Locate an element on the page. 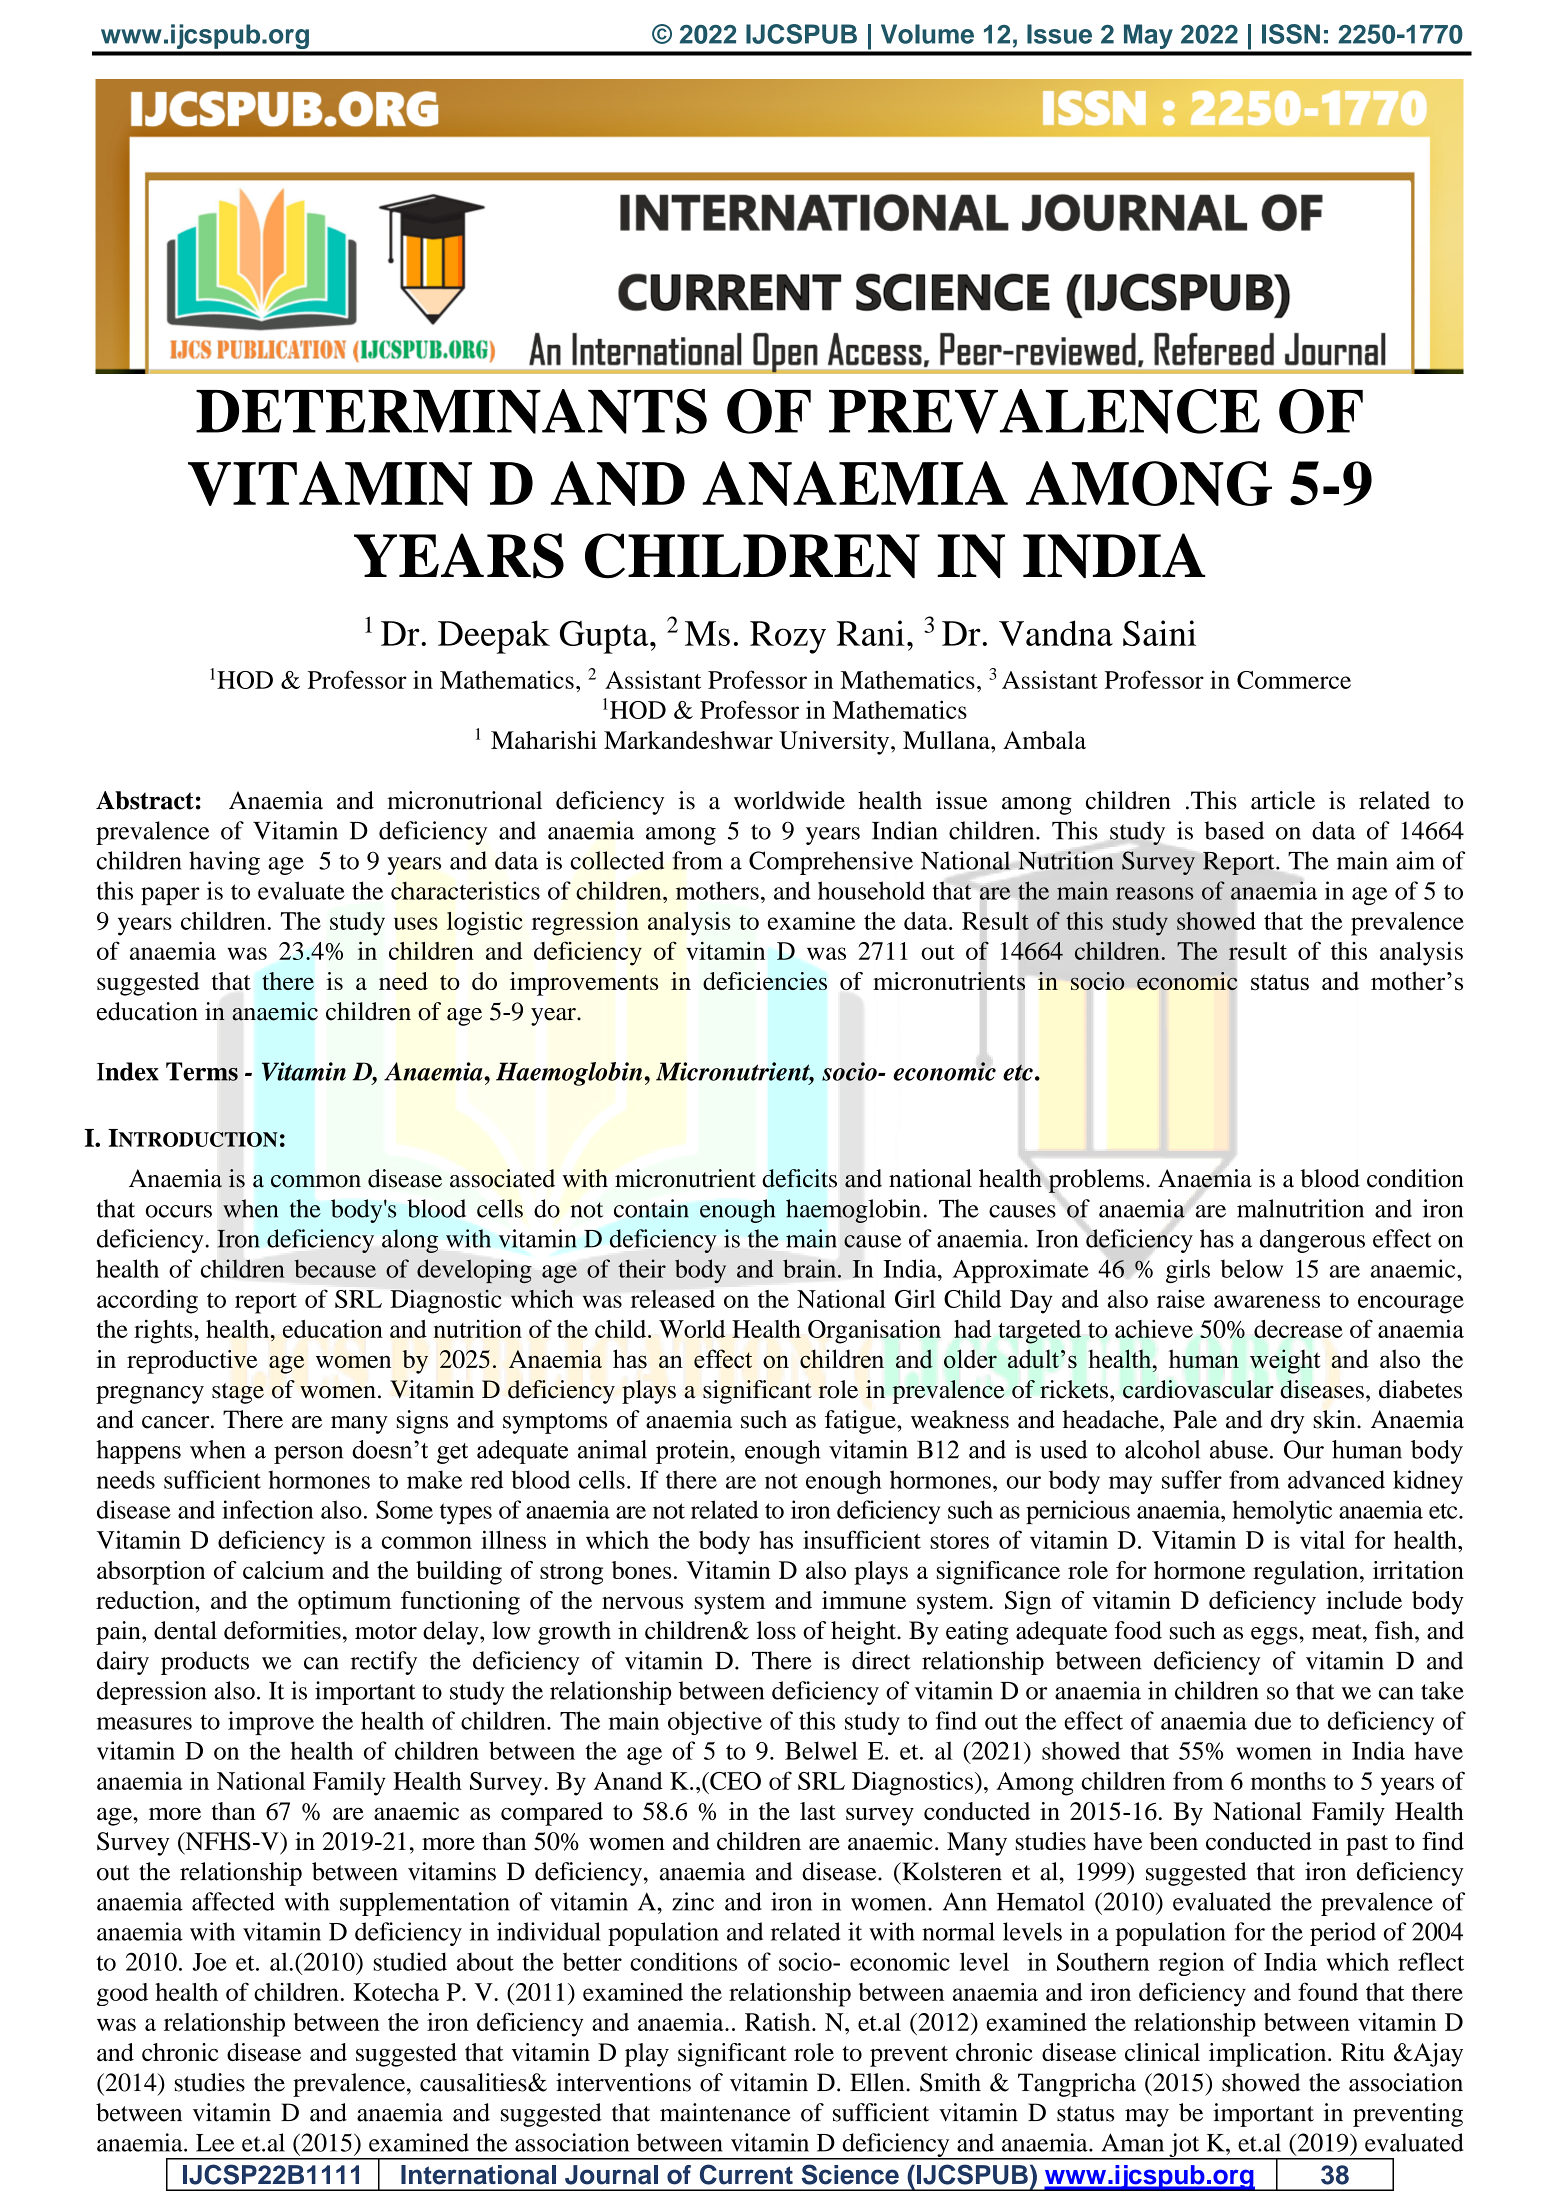  loss is located at coordinates (776, 1630).
